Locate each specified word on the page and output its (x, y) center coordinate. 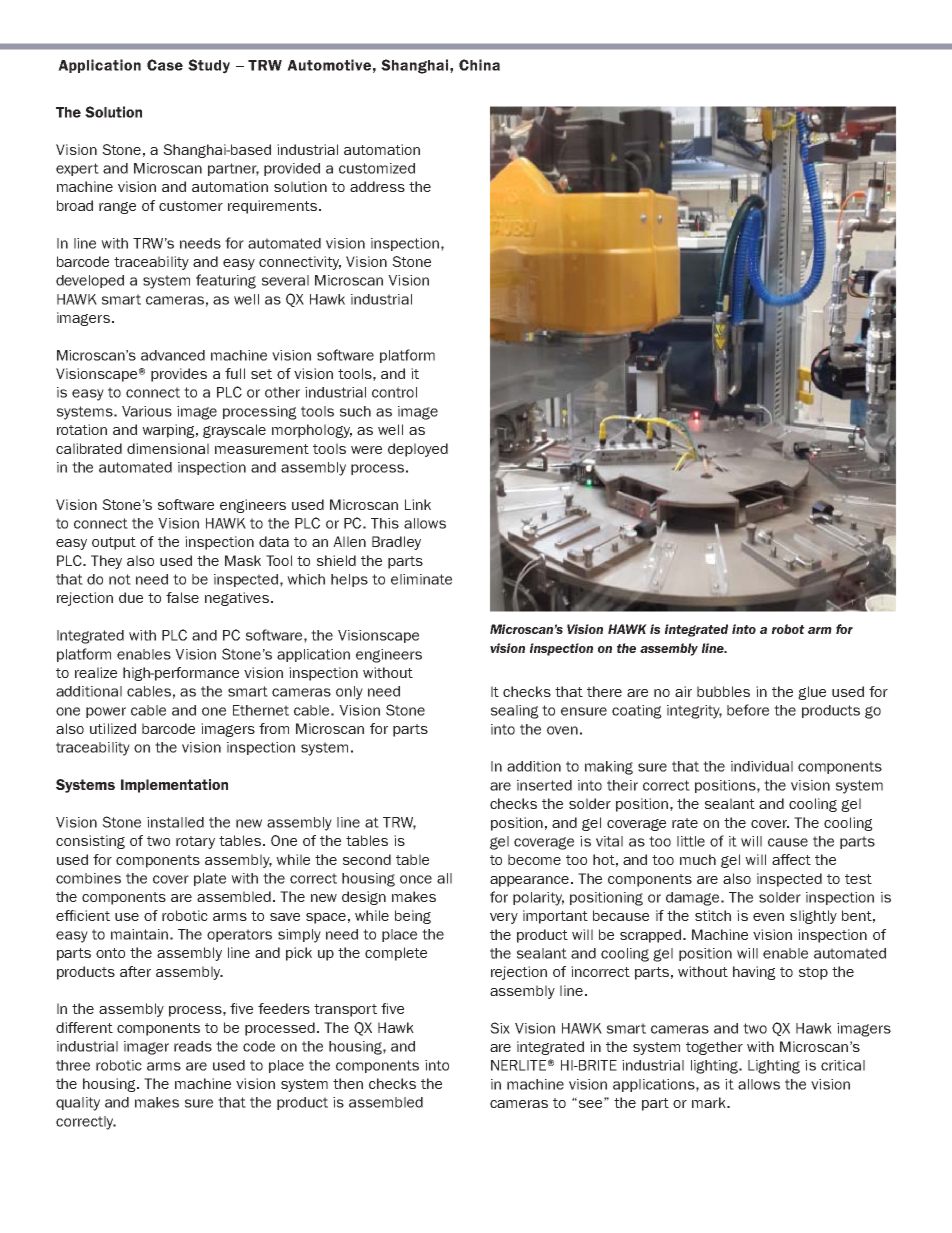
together (714, 1048)
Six (500, 1028)
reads (193, 1046)
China (479, 65)
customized (377, 168)
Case (165, 65)
